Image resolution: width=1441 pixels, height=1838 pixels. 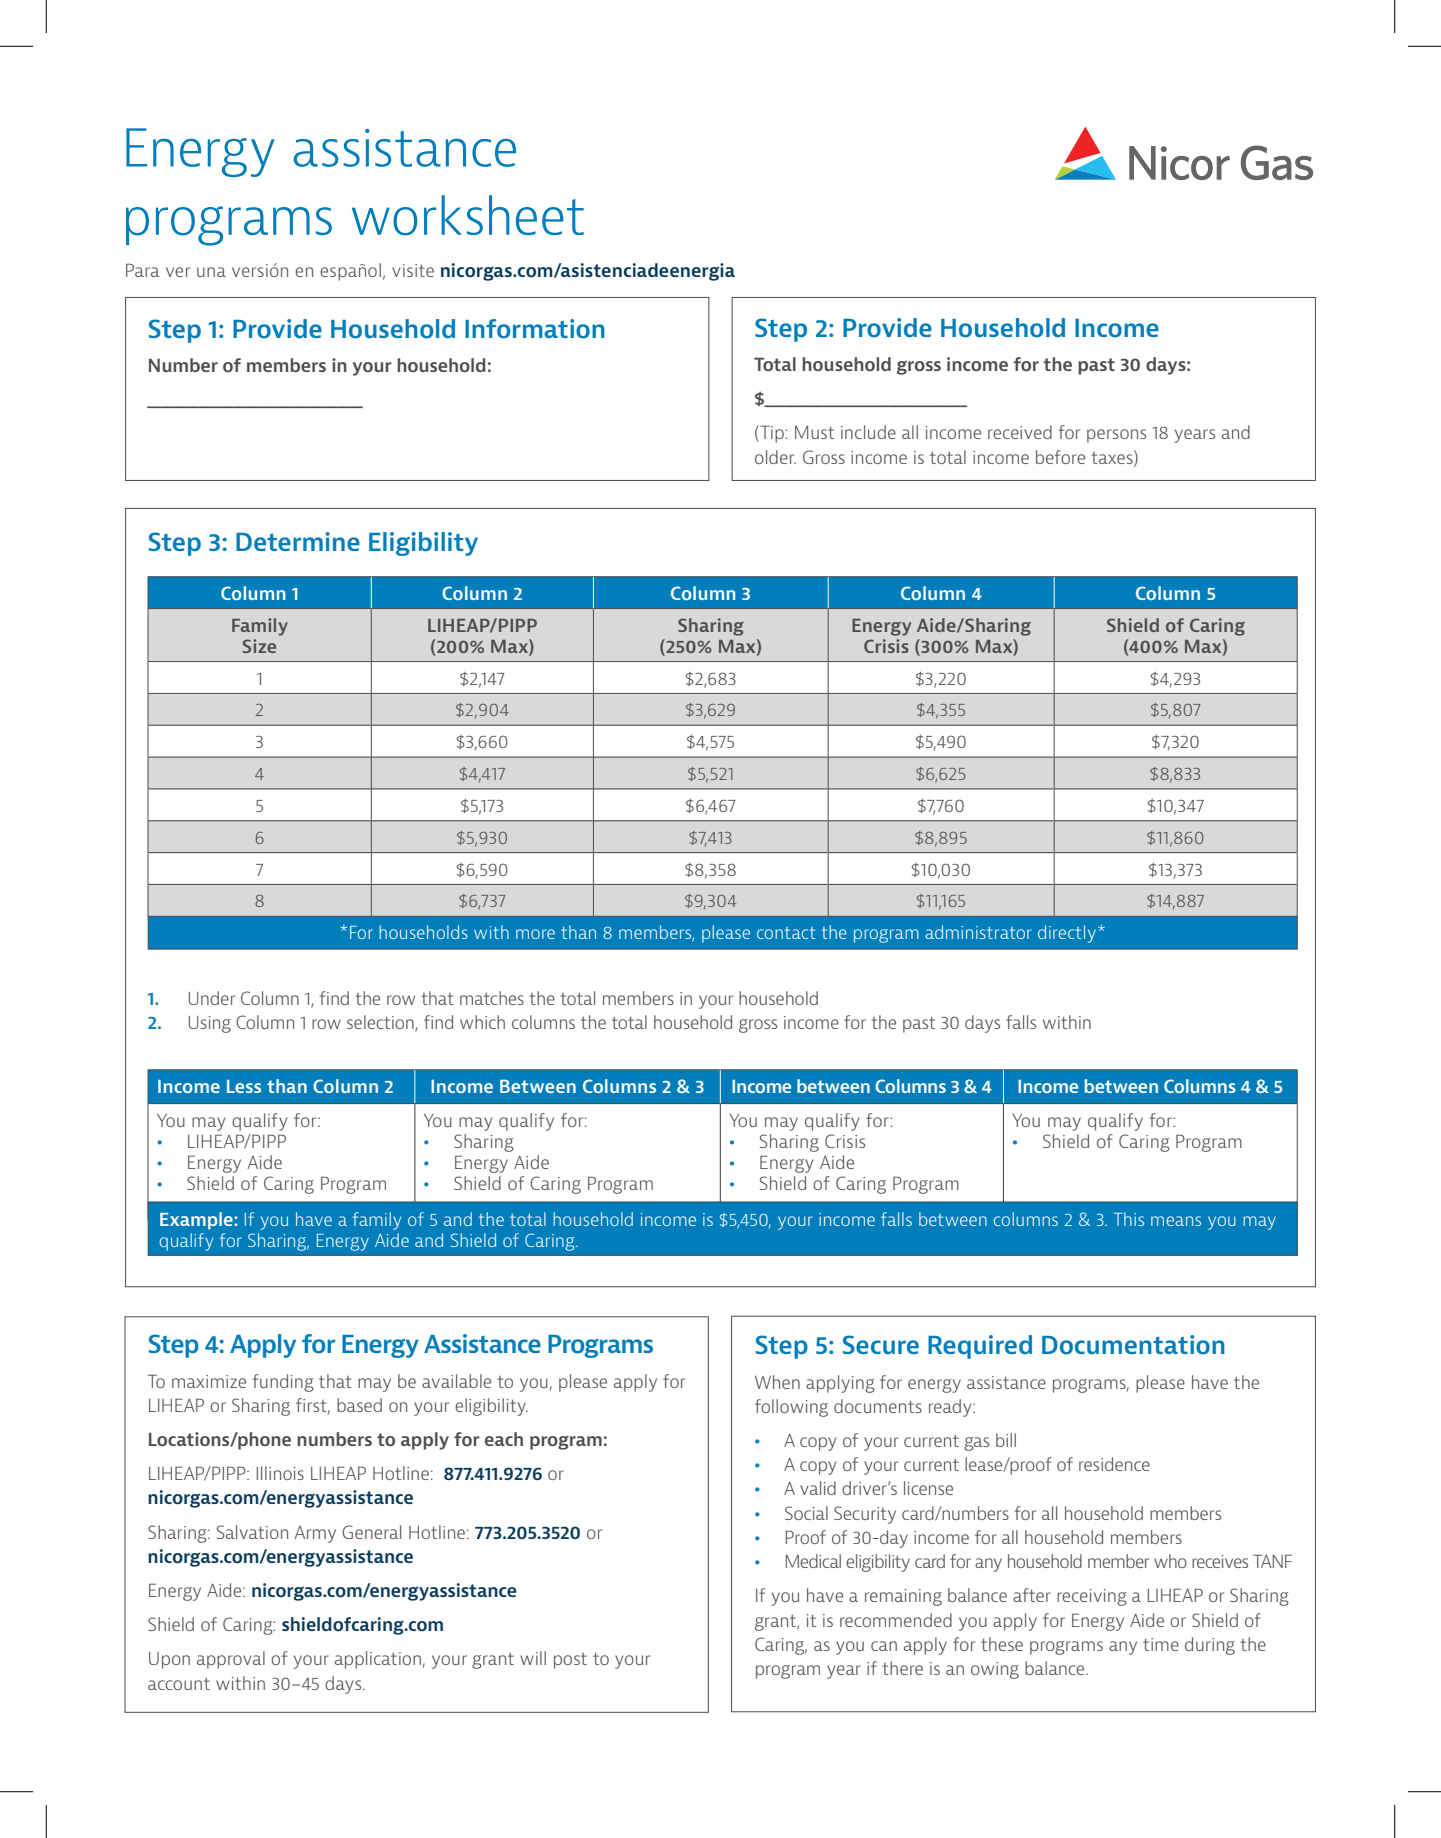 What do you see at coordinates (881, 1344) in the screenshot?
I see `Secure` at bounding box center [881, 1344].
